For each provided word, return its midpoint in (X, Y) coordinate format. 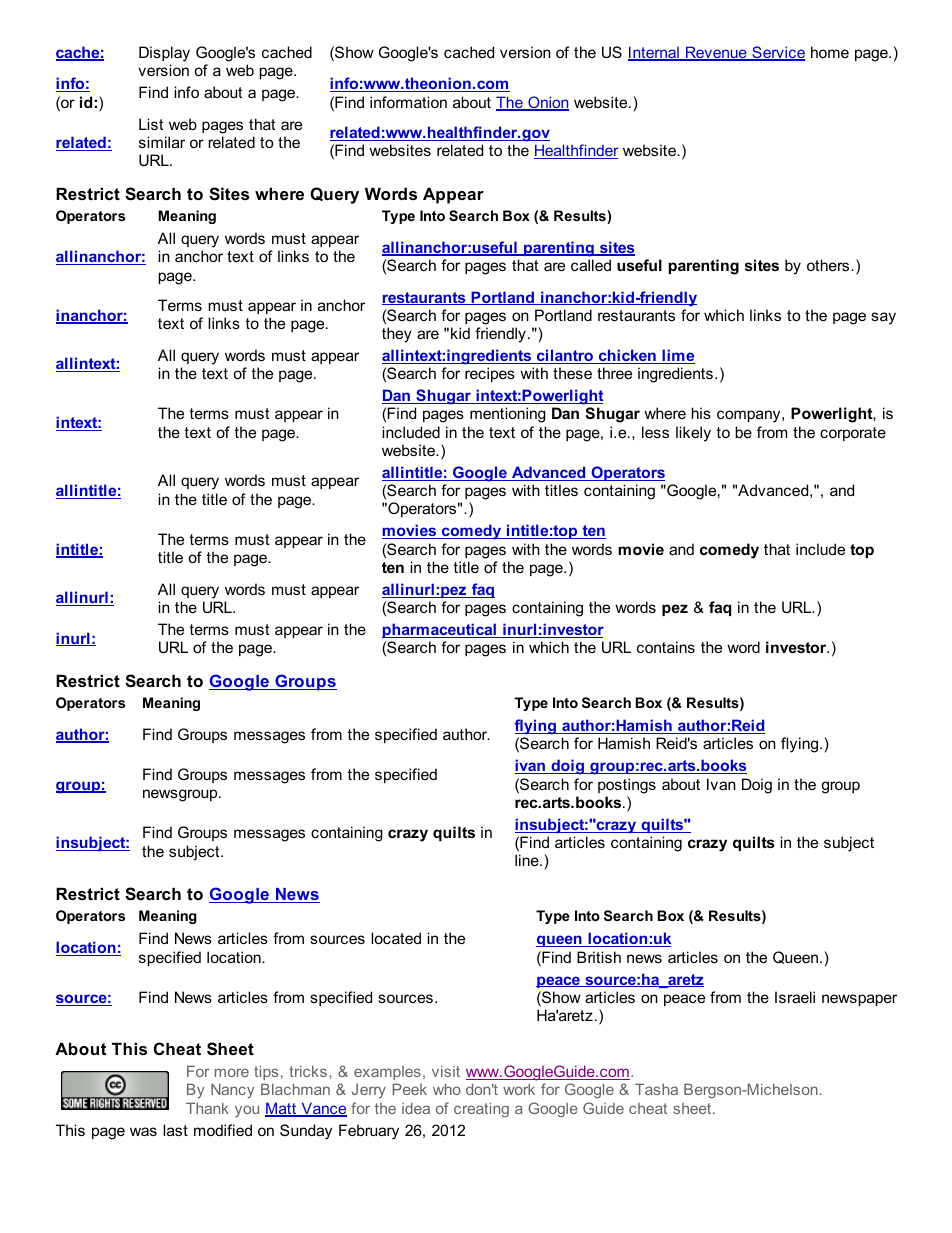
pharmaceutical (440, 630)
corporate (853, 434)
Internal (654, 53)
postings (627, 786)
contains (666, 647)
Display (164, 54)
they (397, 335)
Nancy (232, 1090)
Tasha (656, 1089)
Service (777, 53)
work (519, 1089)
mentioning (508, 415)
